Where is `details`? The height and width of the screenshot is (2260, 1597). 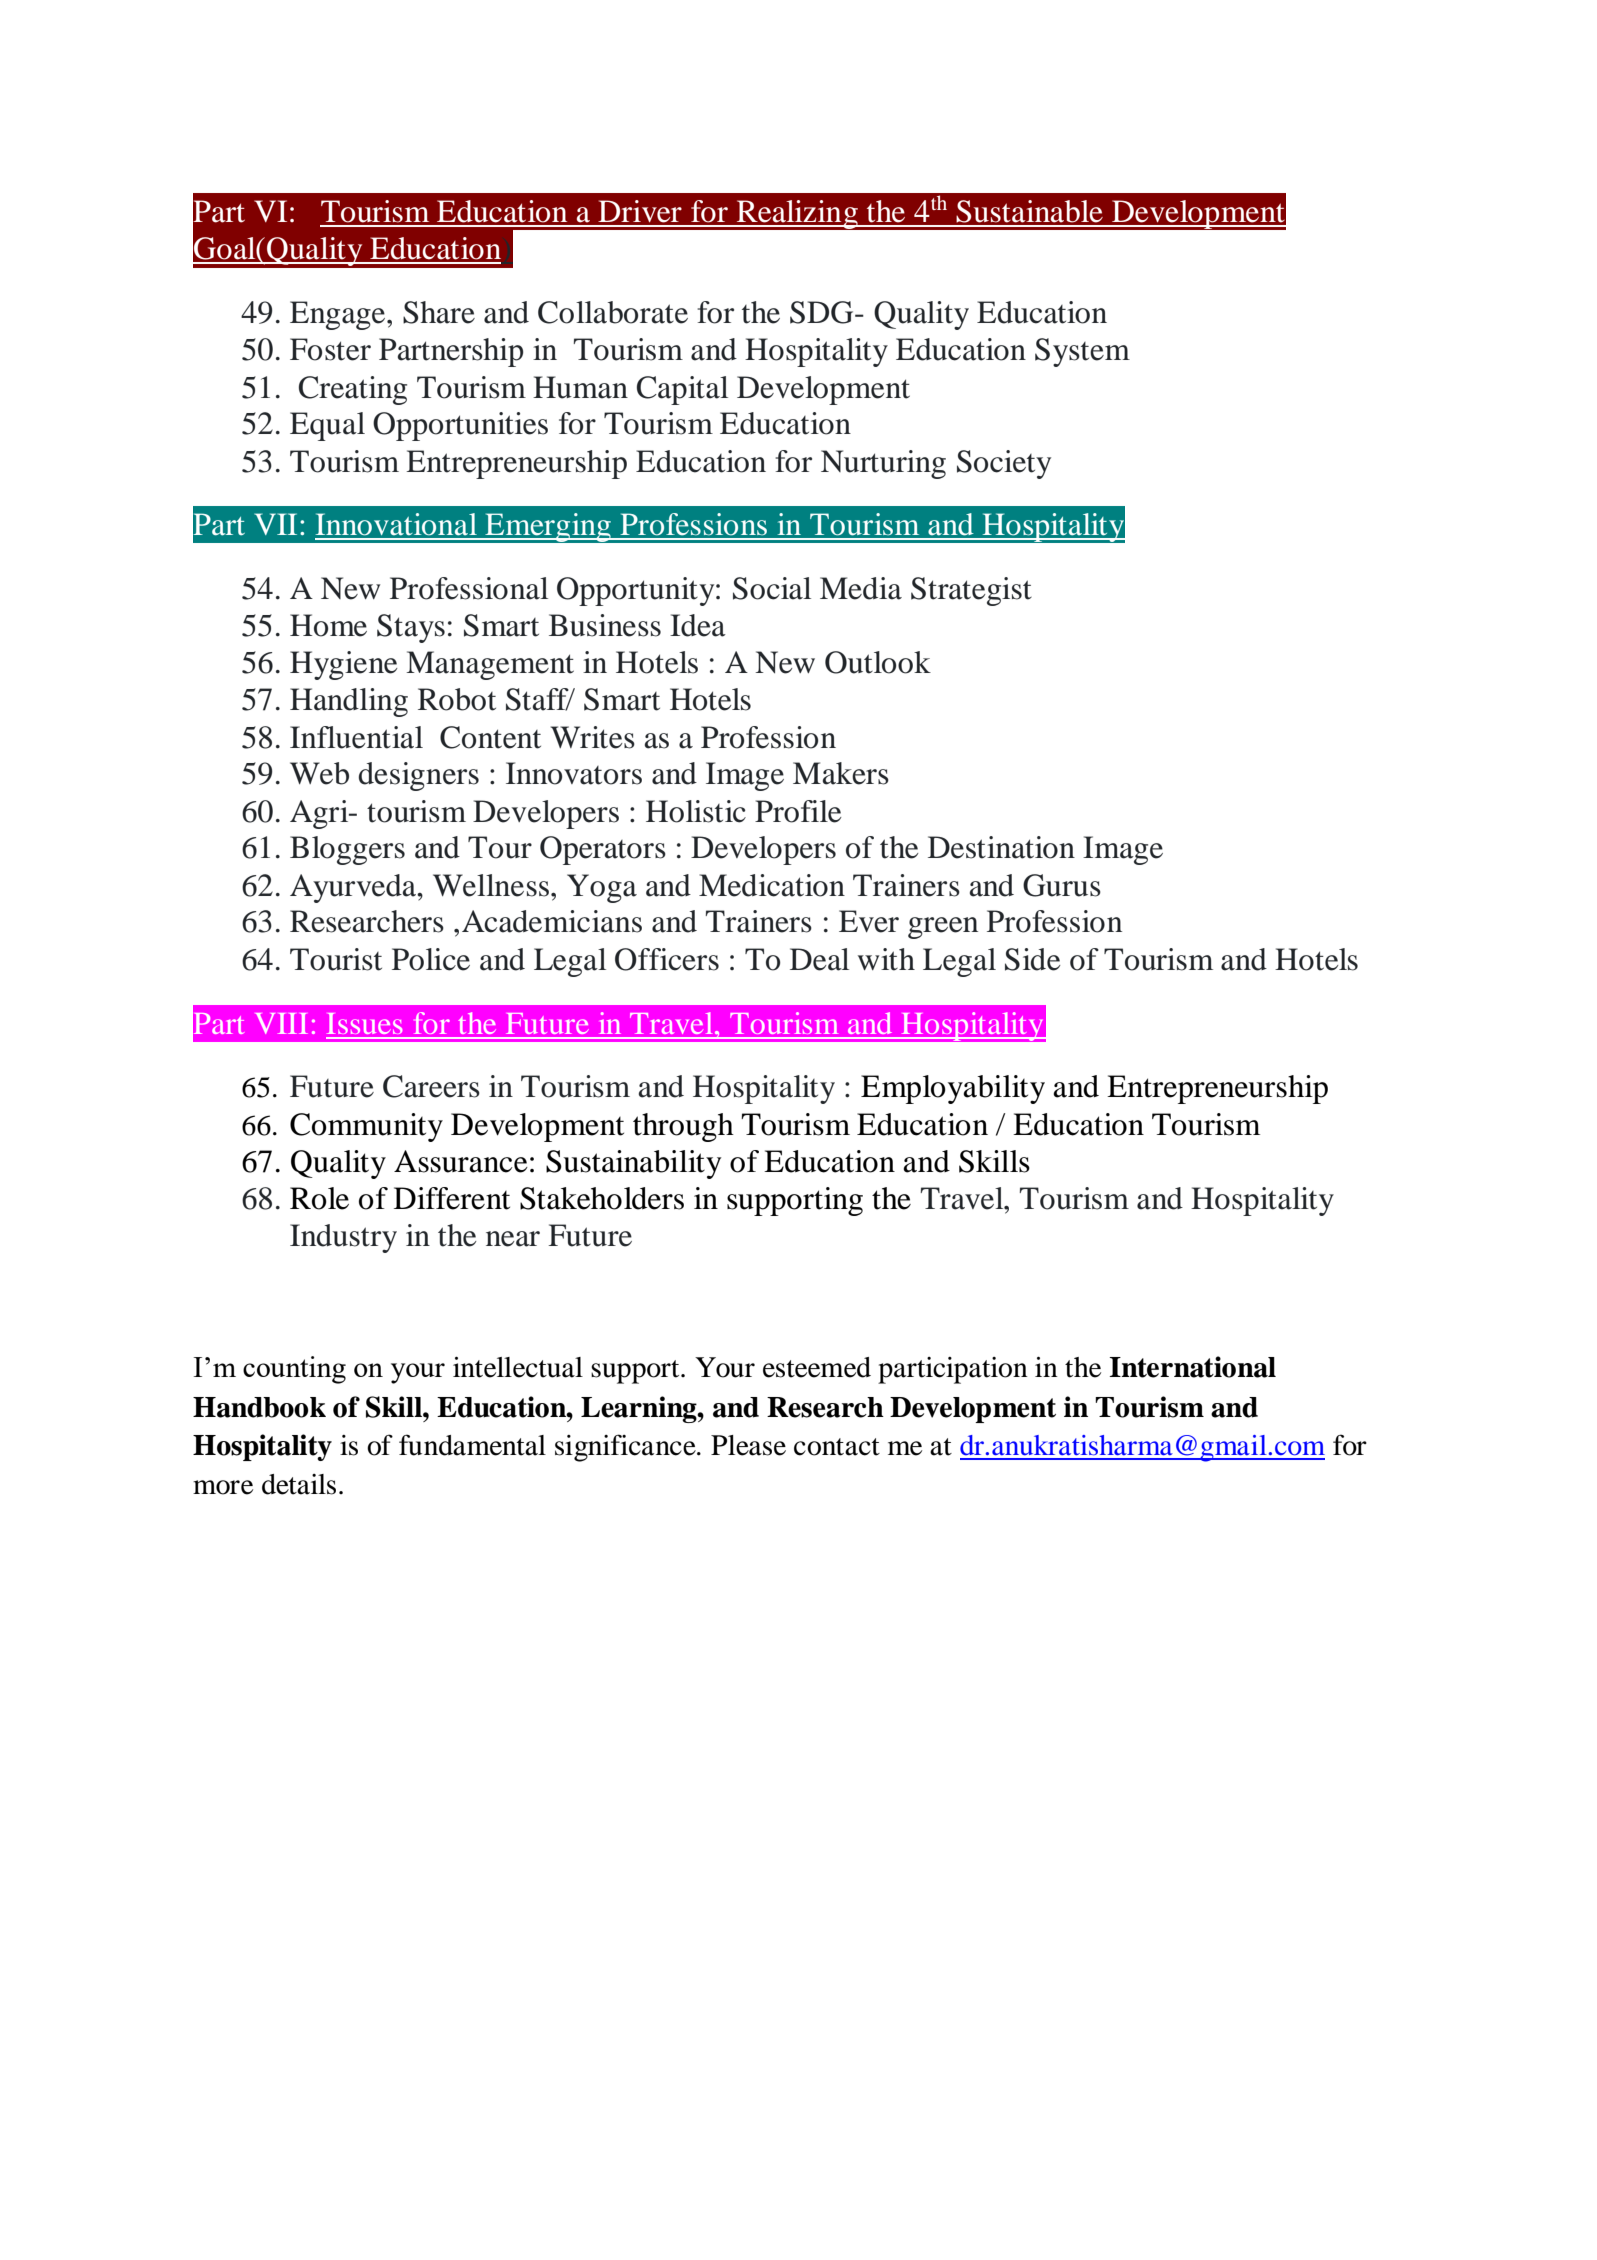
details is located at coordinates (299, 1484).
